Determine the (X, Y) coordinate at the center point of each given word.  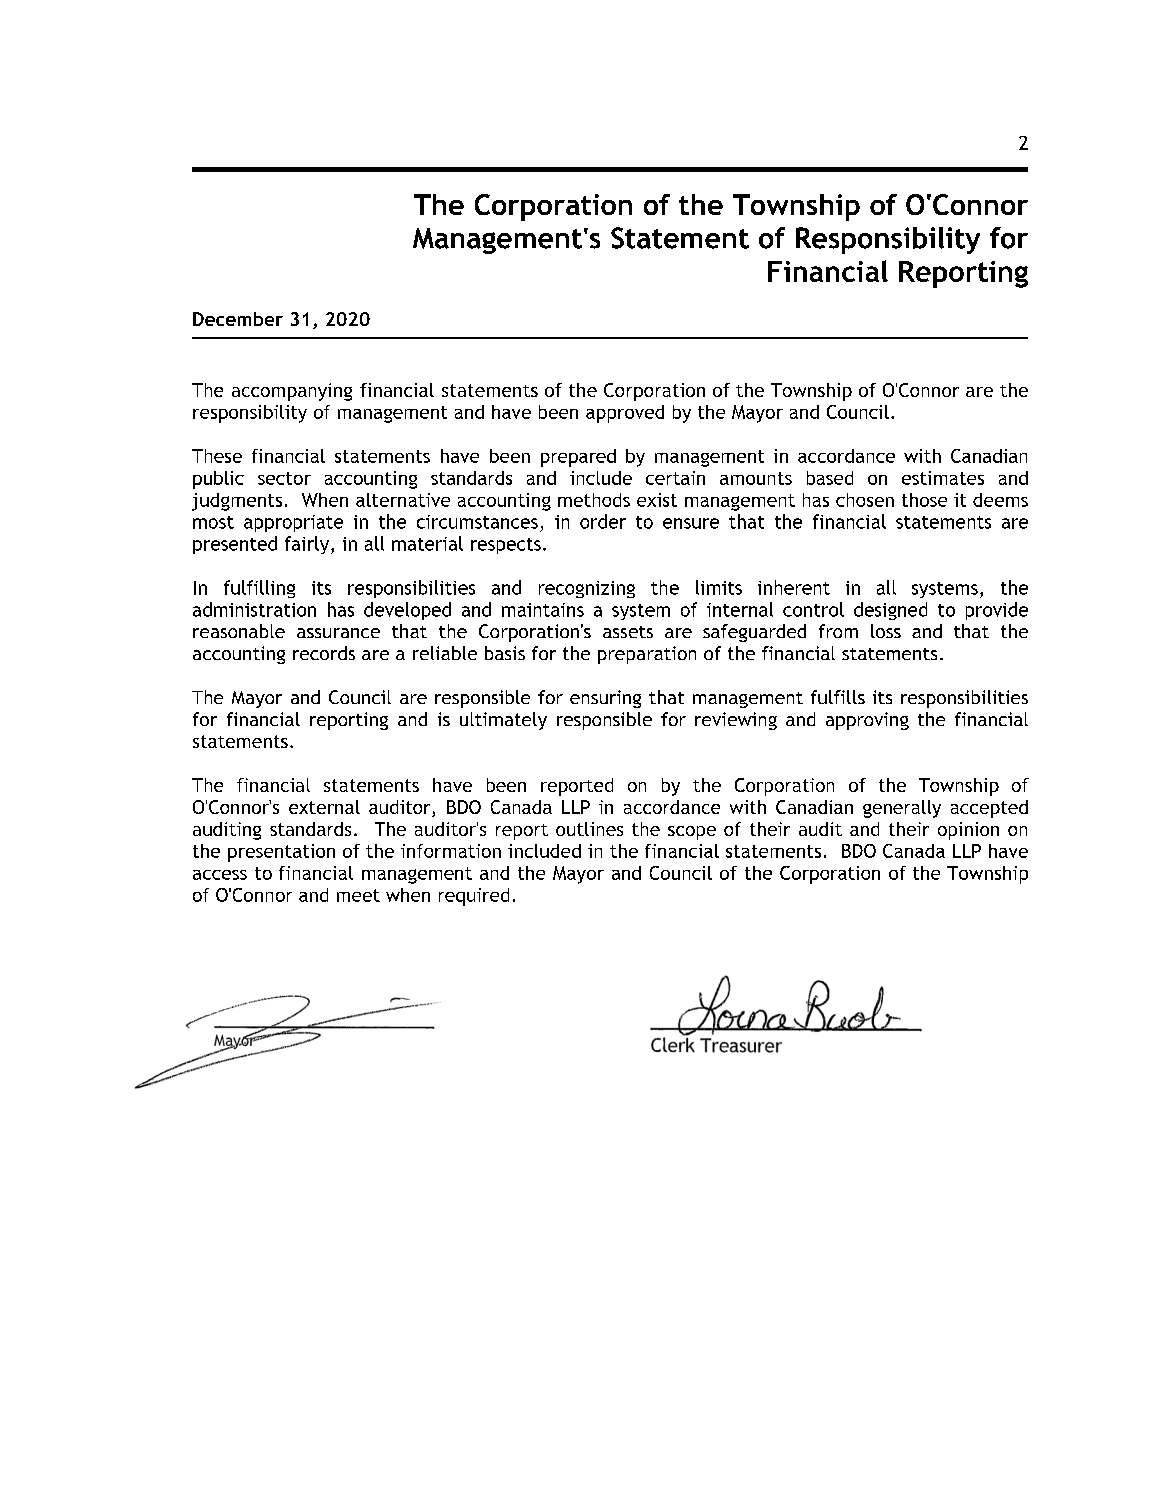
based (830, 478)
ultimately (503, 721)
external (324, 807)
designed (890, 611)
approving (867, 721)
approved (625, 414)
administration (254, 609)
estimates (943, 478)
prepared (578, 458)
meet (358, 895)
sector (284, 478)
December (238, 319)
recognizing (587, 589)
